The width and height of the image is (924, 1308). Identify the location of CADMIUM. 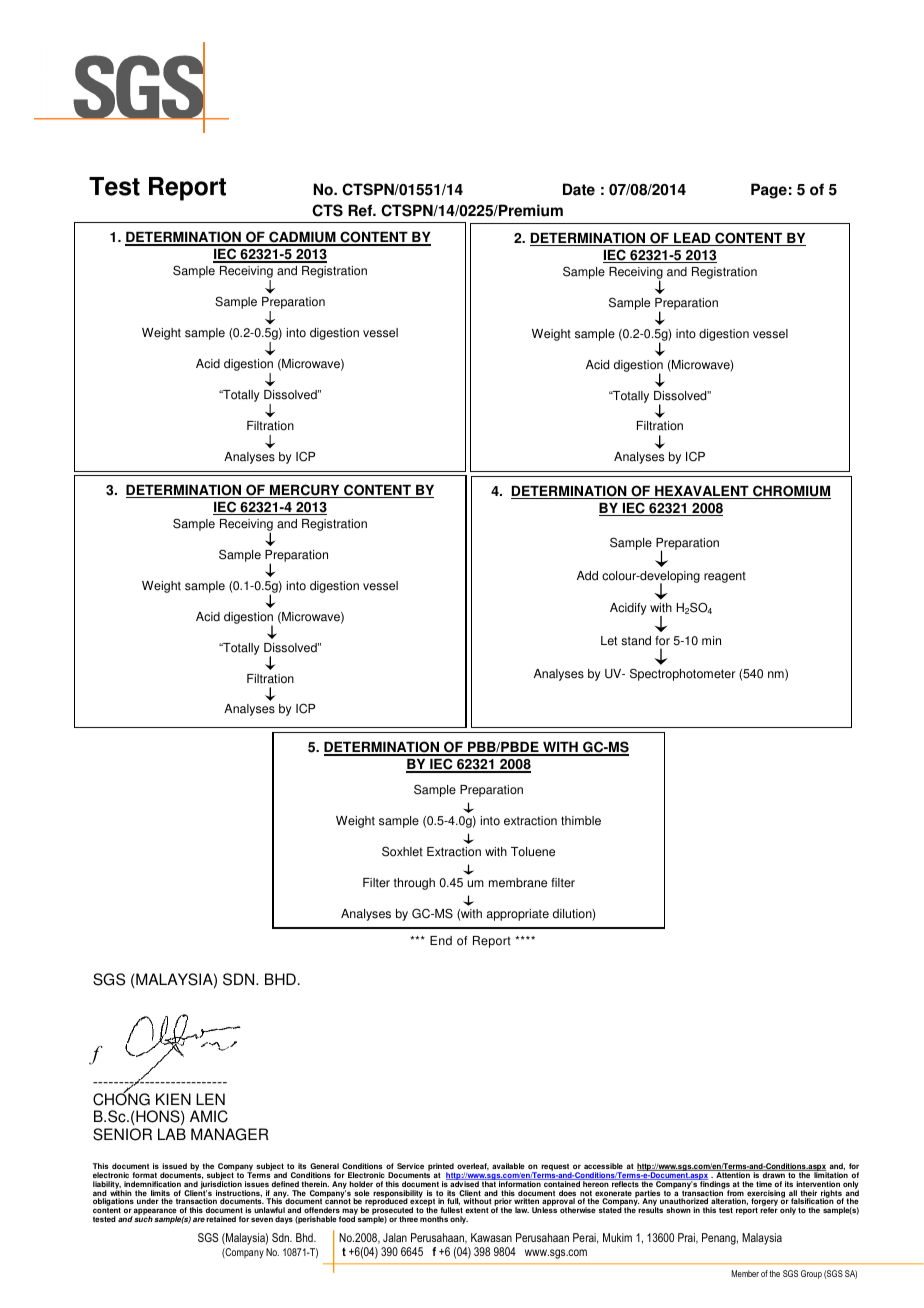
(302, 238).
